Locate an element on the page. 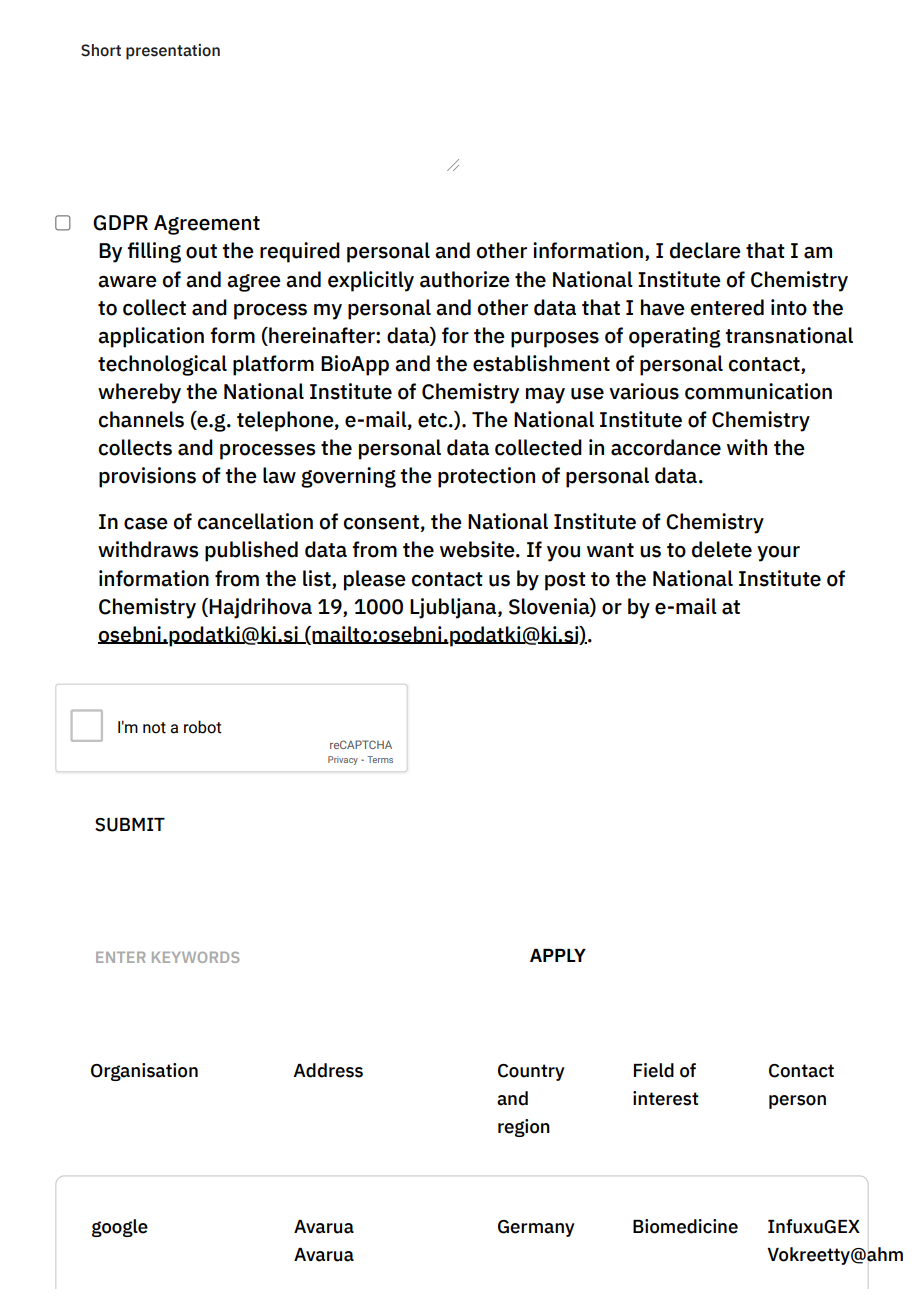  Germany is located at coordinates (536, 1228).
